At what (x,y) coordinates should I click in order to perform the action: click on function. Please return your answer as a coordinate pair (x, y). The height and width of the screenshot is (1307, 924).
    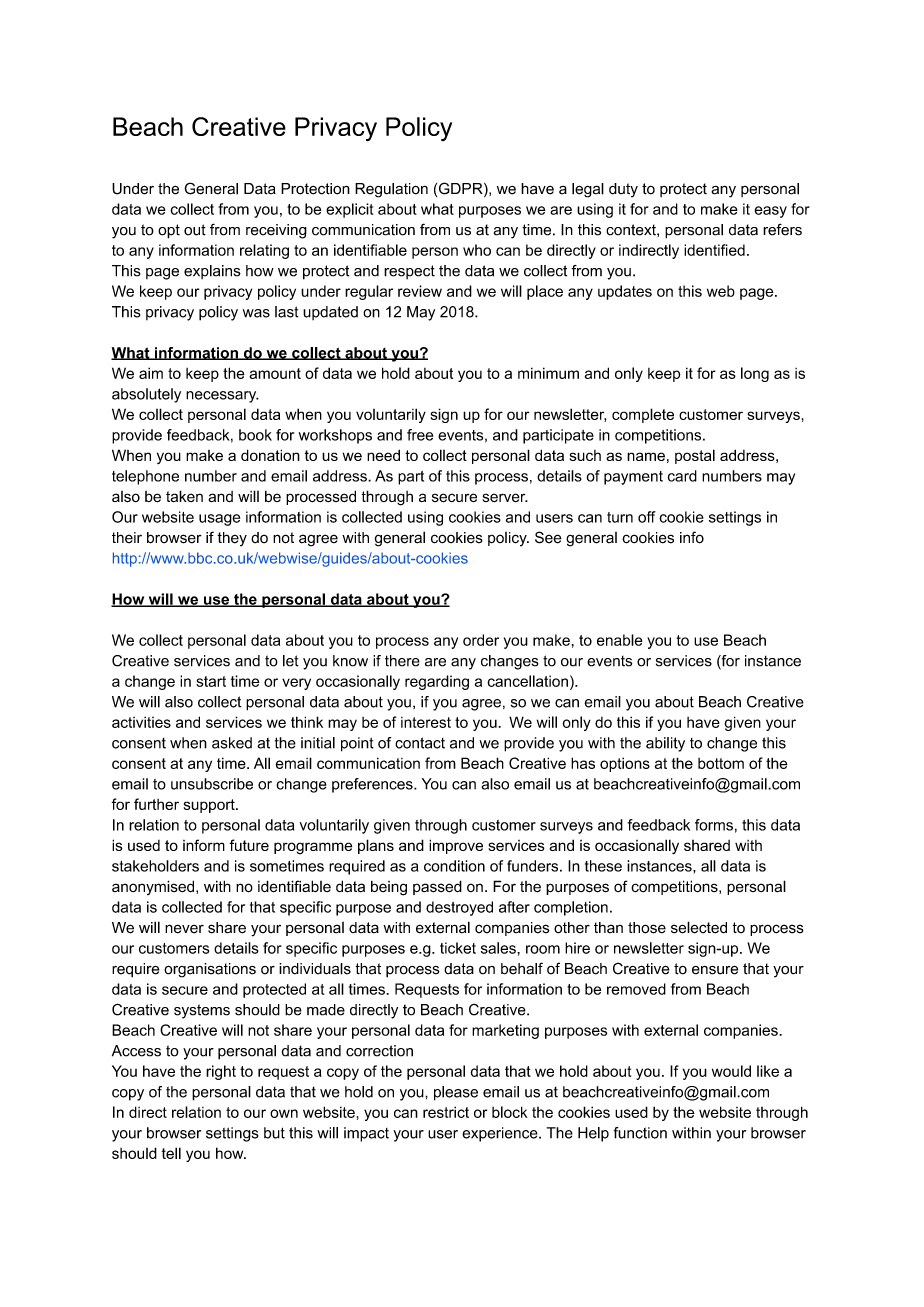
    Looking at the image, I should click on (640, 1133).
